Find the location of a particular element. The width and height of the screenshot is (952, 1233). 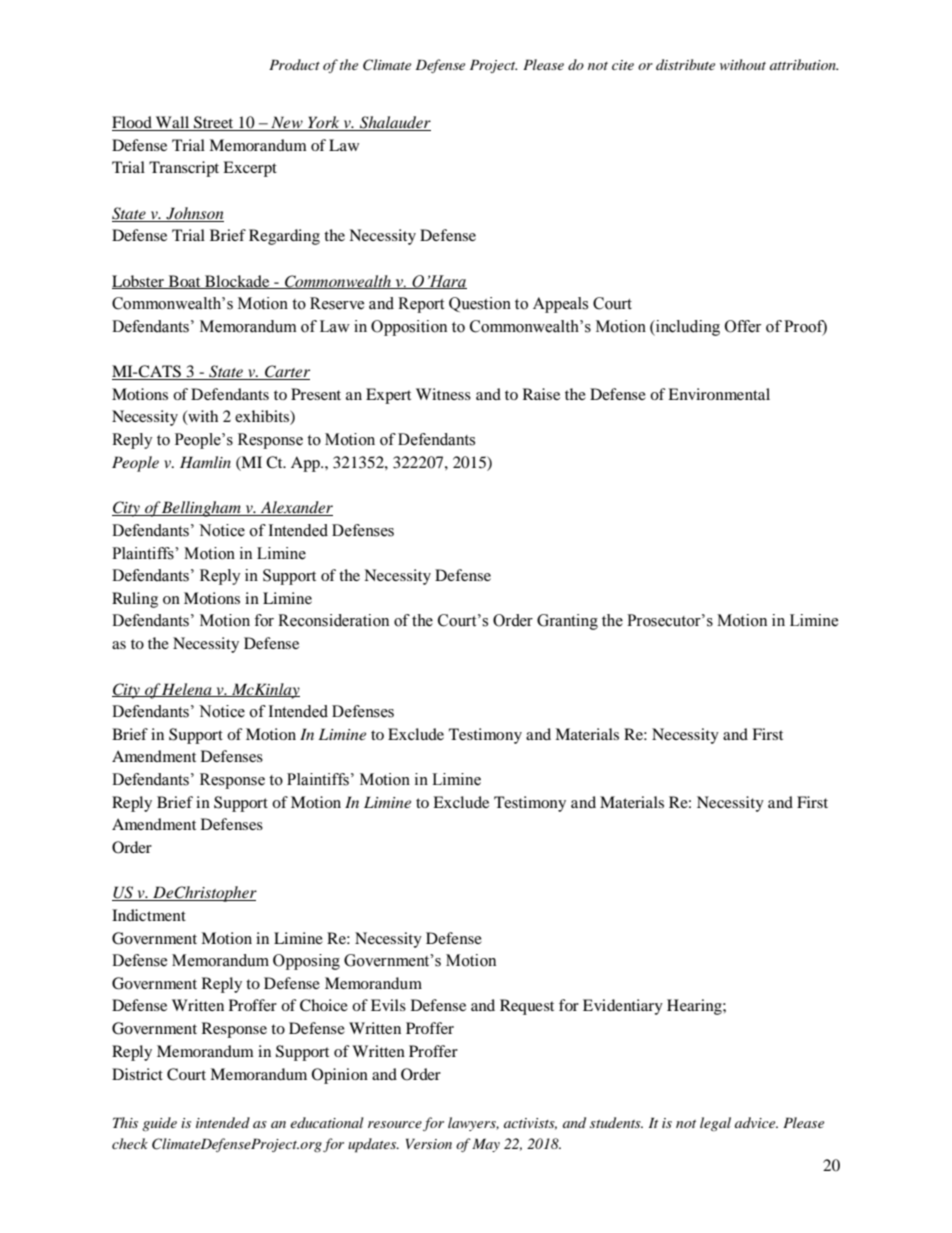

Indictment is located at coordinates (149, 915).
